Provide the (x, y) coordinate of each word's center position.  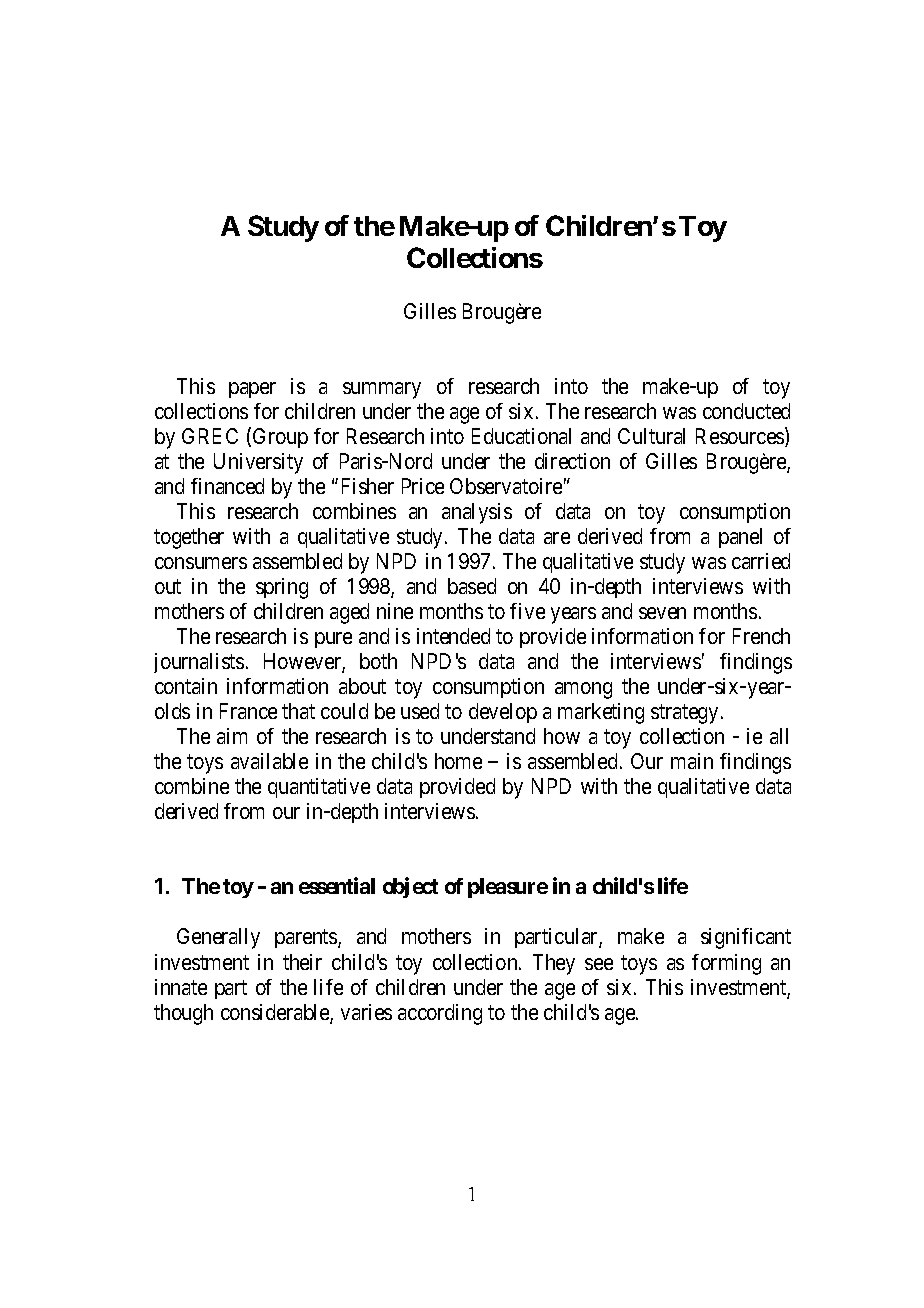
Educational (521, 436)
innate (181, 987)
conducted (746, 411)
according (440, 1014)
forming (726, 964)
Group (280, 438)
